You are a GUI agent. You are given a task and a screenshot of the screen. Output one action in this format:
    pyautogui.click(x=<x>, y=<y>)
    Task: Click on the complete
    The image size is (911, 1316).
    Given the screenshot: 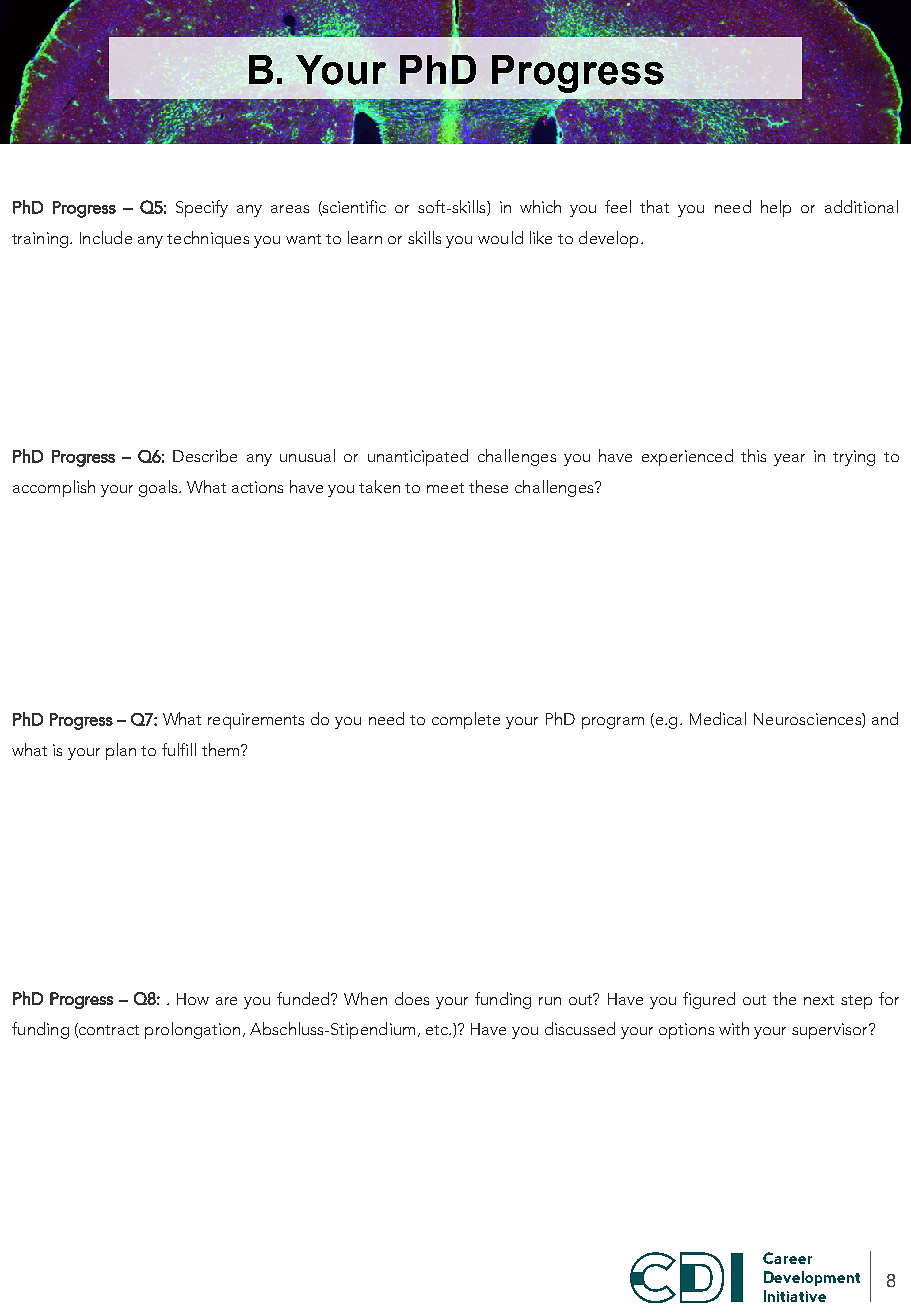 What is the action you would take?
    pyautogui.click(x=466, y=720)
